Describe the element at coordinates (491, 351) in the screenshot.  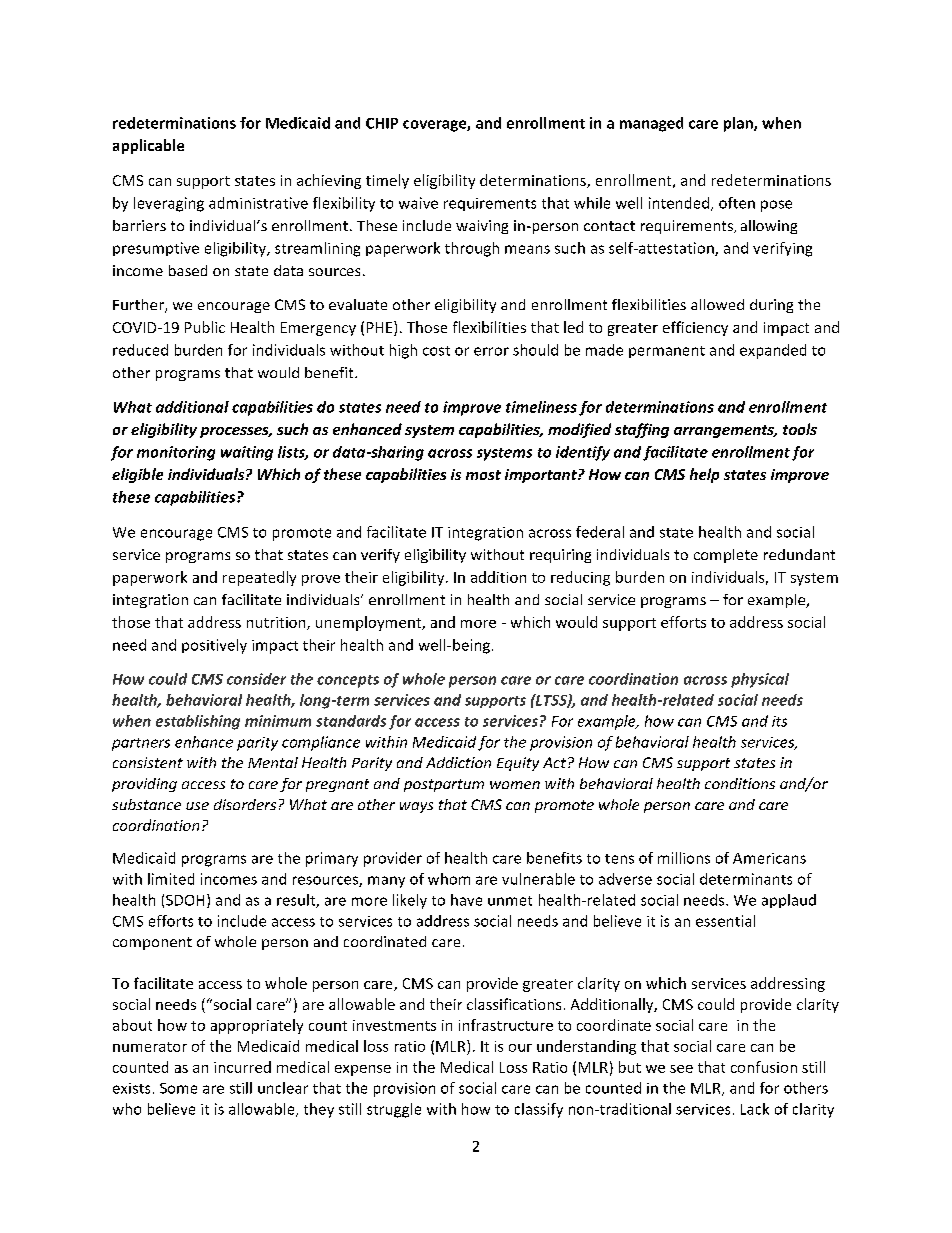
I see `error` at that location.
